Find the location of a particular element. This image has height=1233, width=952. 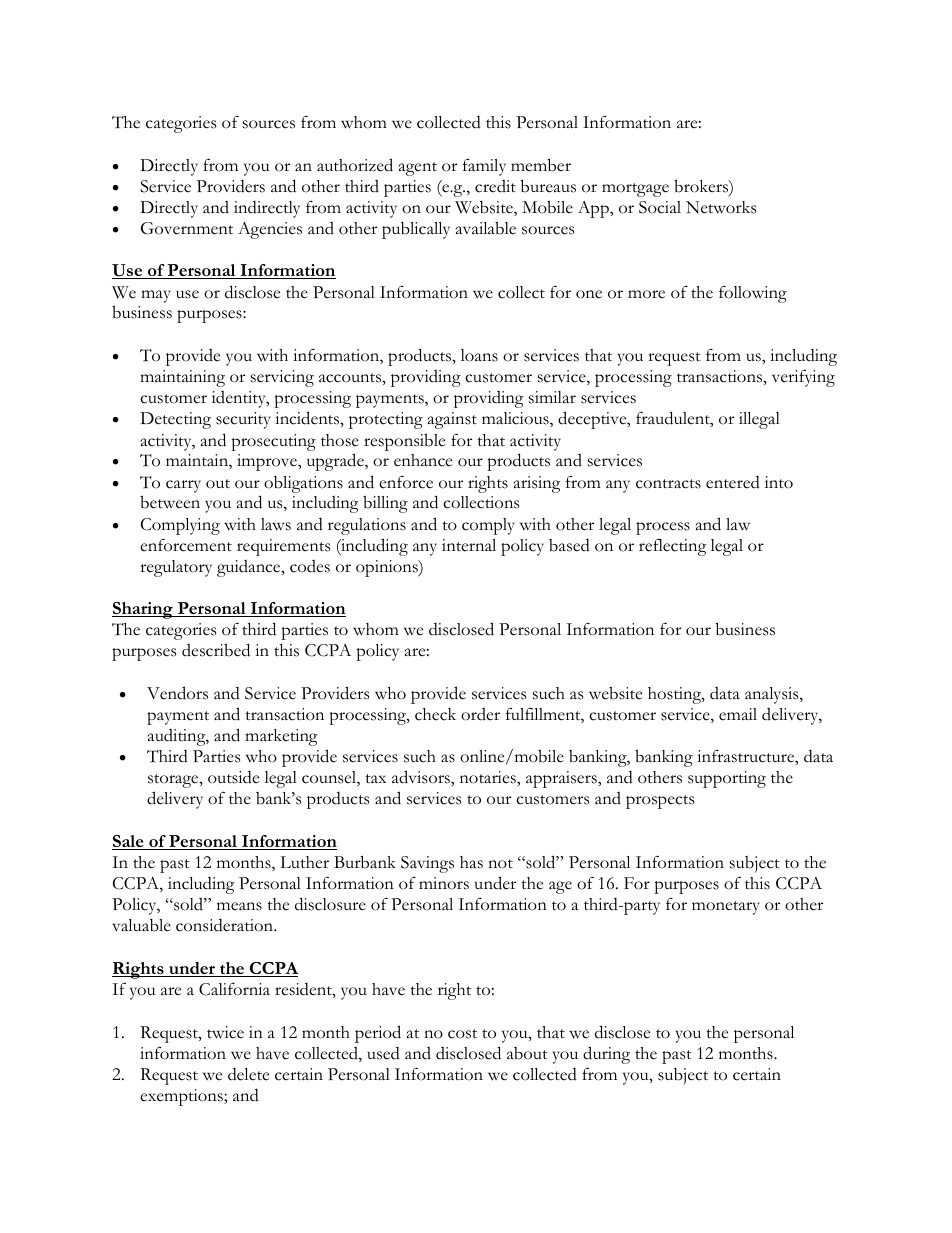

cost is located at coordinates (462, 1034).
